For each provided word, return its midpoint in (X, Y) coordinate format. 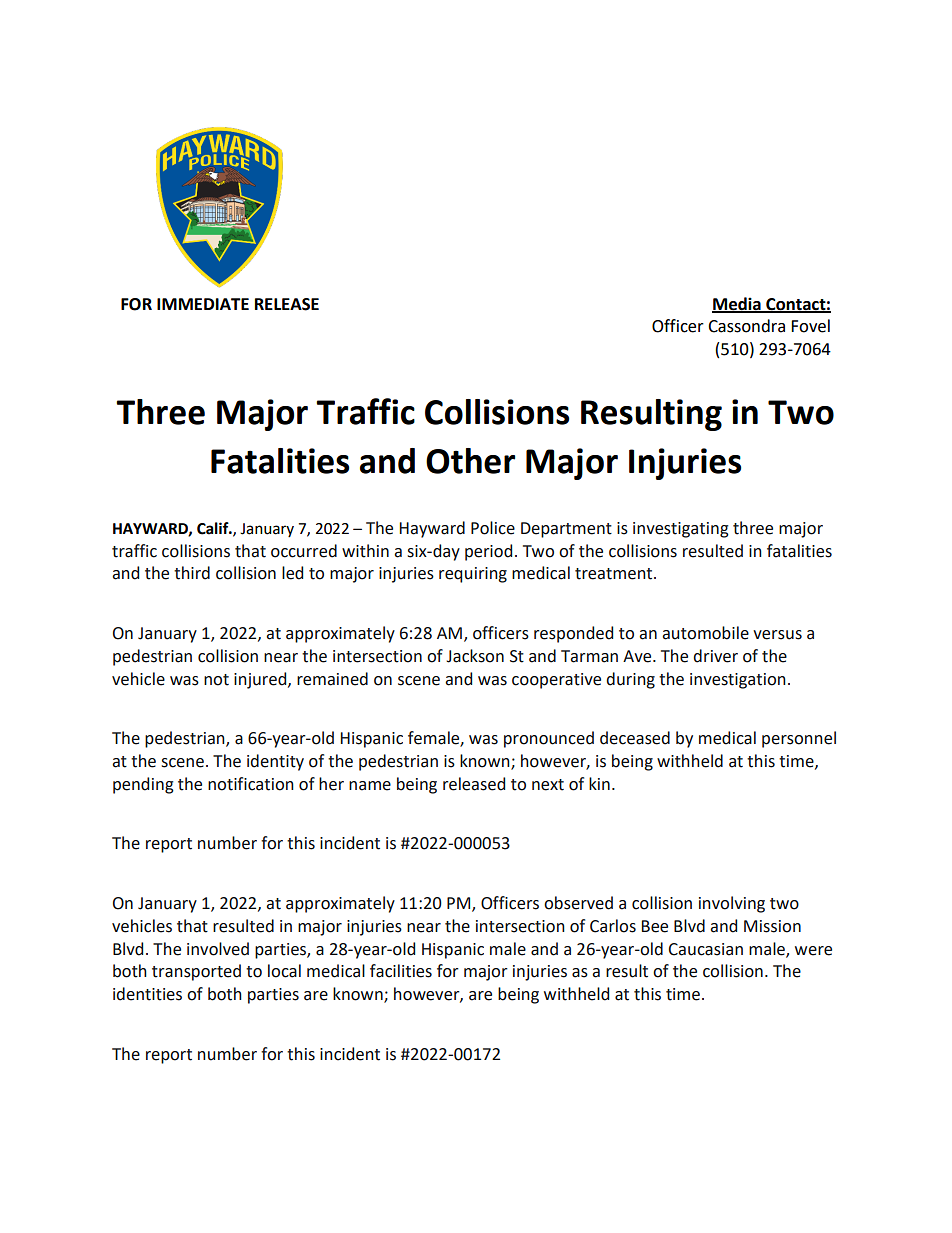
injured (261, 680)
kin (599, 783)
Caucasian (706, 949)
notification (251, 784)
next (548, 785)
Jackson (475, 656)
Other (470, 461)
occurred (304, 551)
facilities (401, 971)
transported (196, 972)
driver (716, 656)
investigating (681, 530)
